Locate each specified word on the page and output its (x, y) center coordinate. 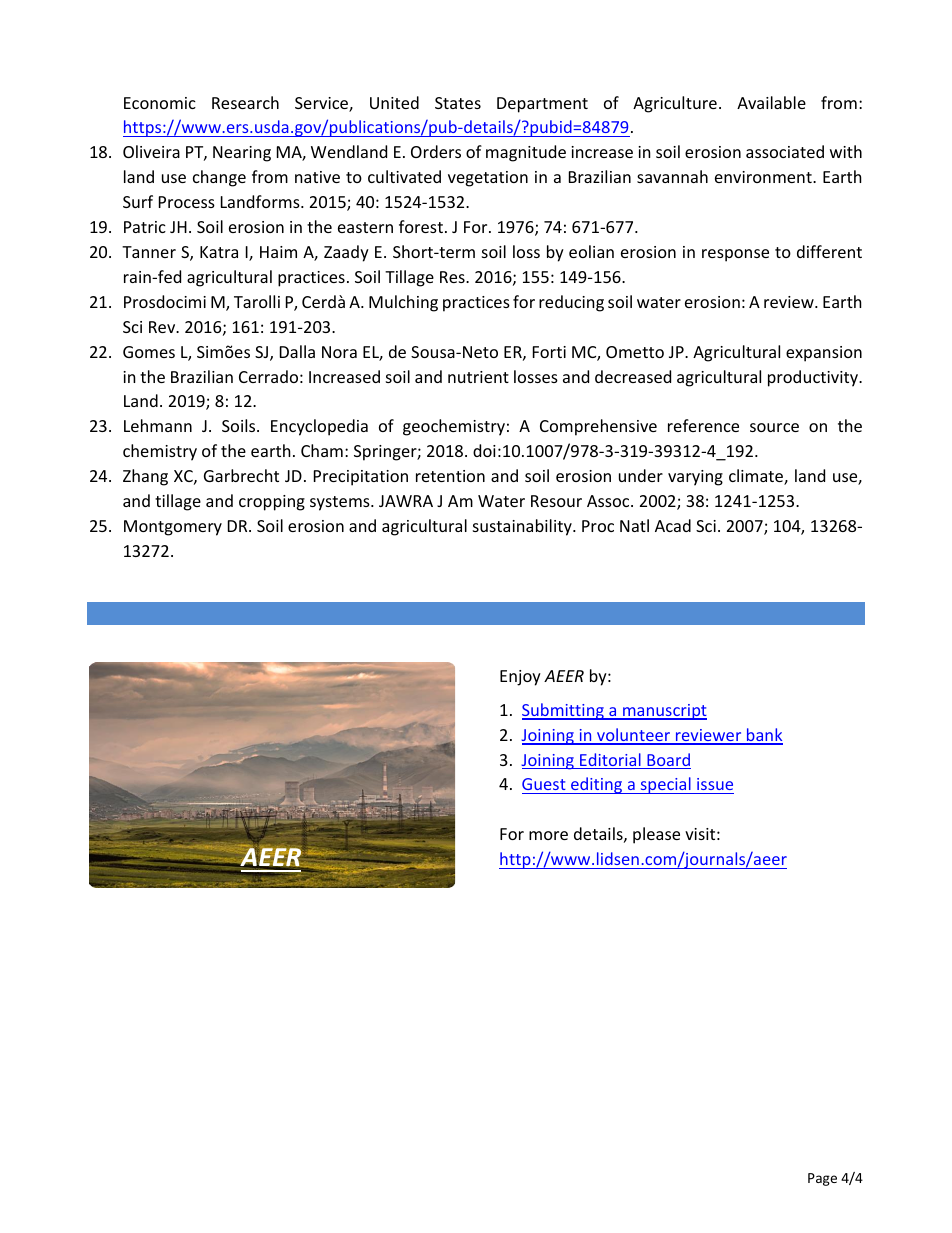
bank (764, 736)
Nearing (242, 154)
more (548, 835)
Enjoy (520, 678)
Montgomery (173, 528)
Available (771, 102)
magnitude (526, 153)
